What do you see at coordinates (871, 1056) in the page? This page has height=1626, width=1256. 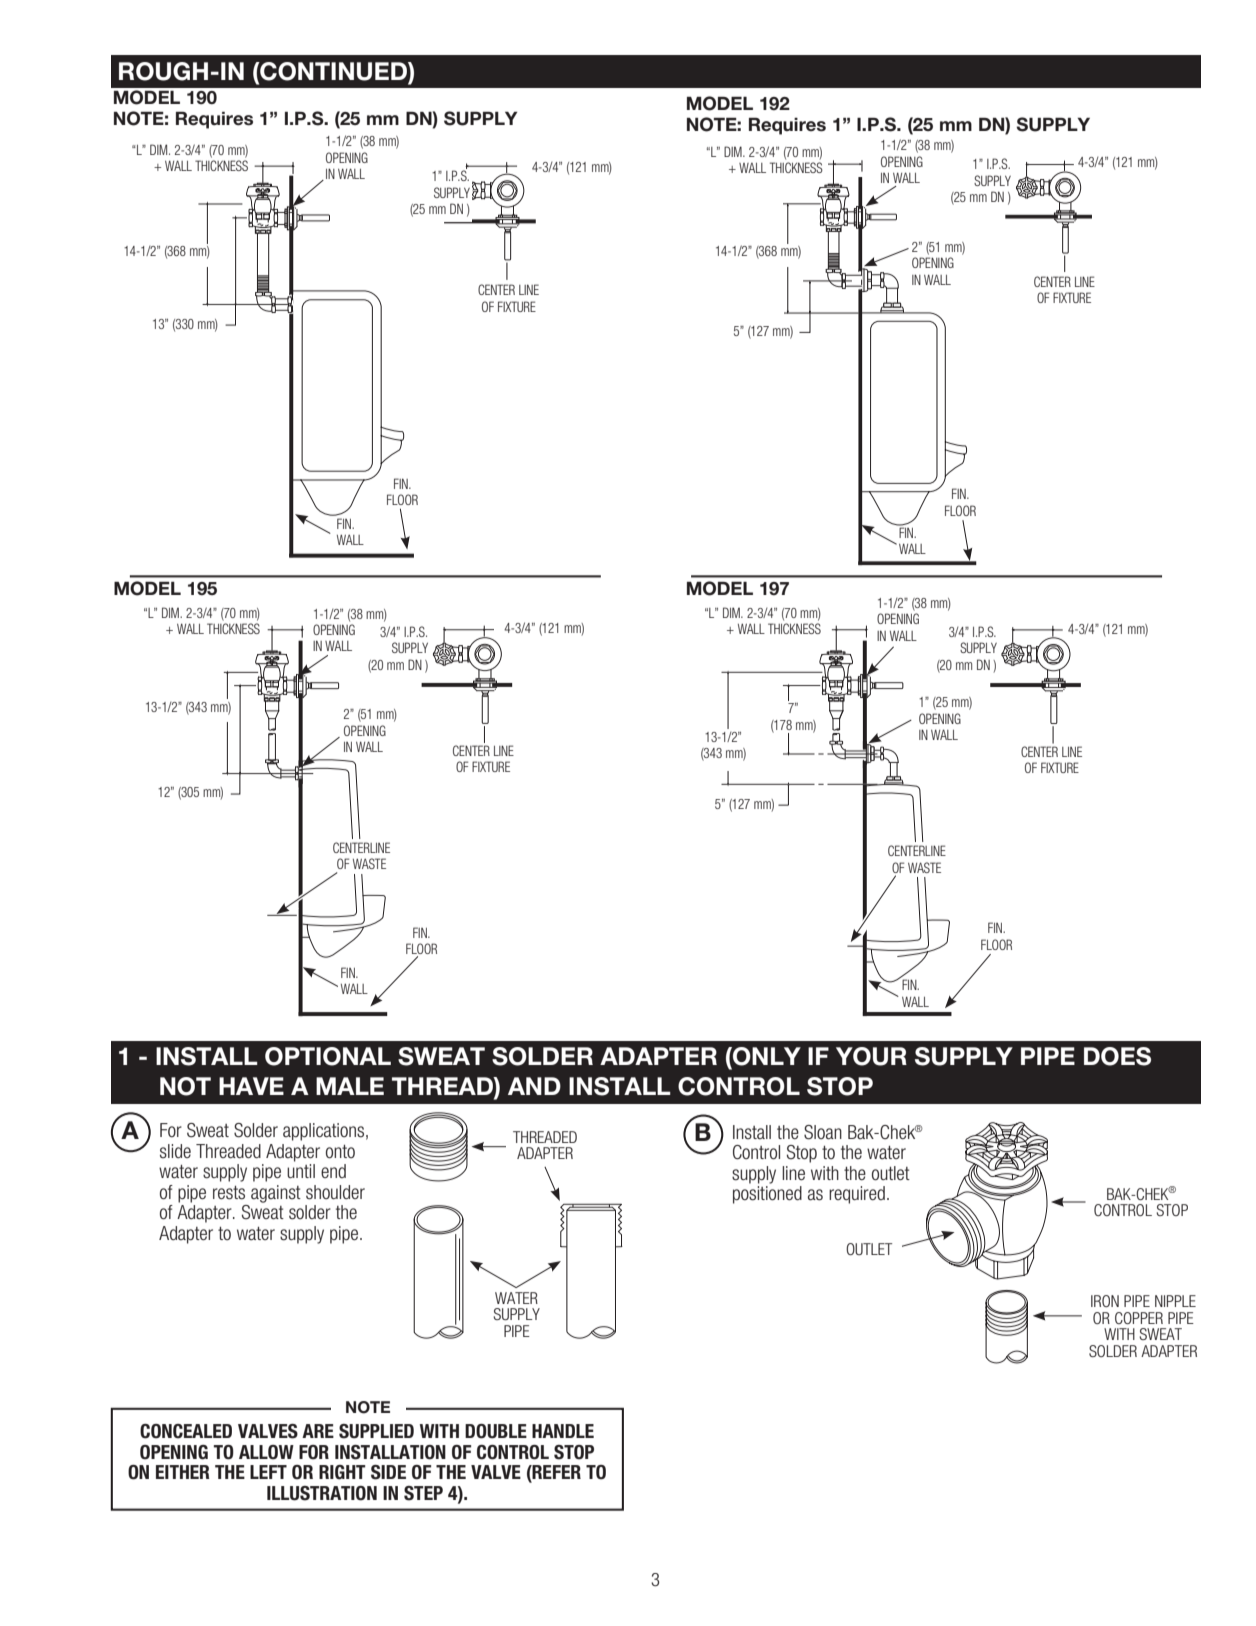 I see `YOUR` at bounding box center [871, 1056].
